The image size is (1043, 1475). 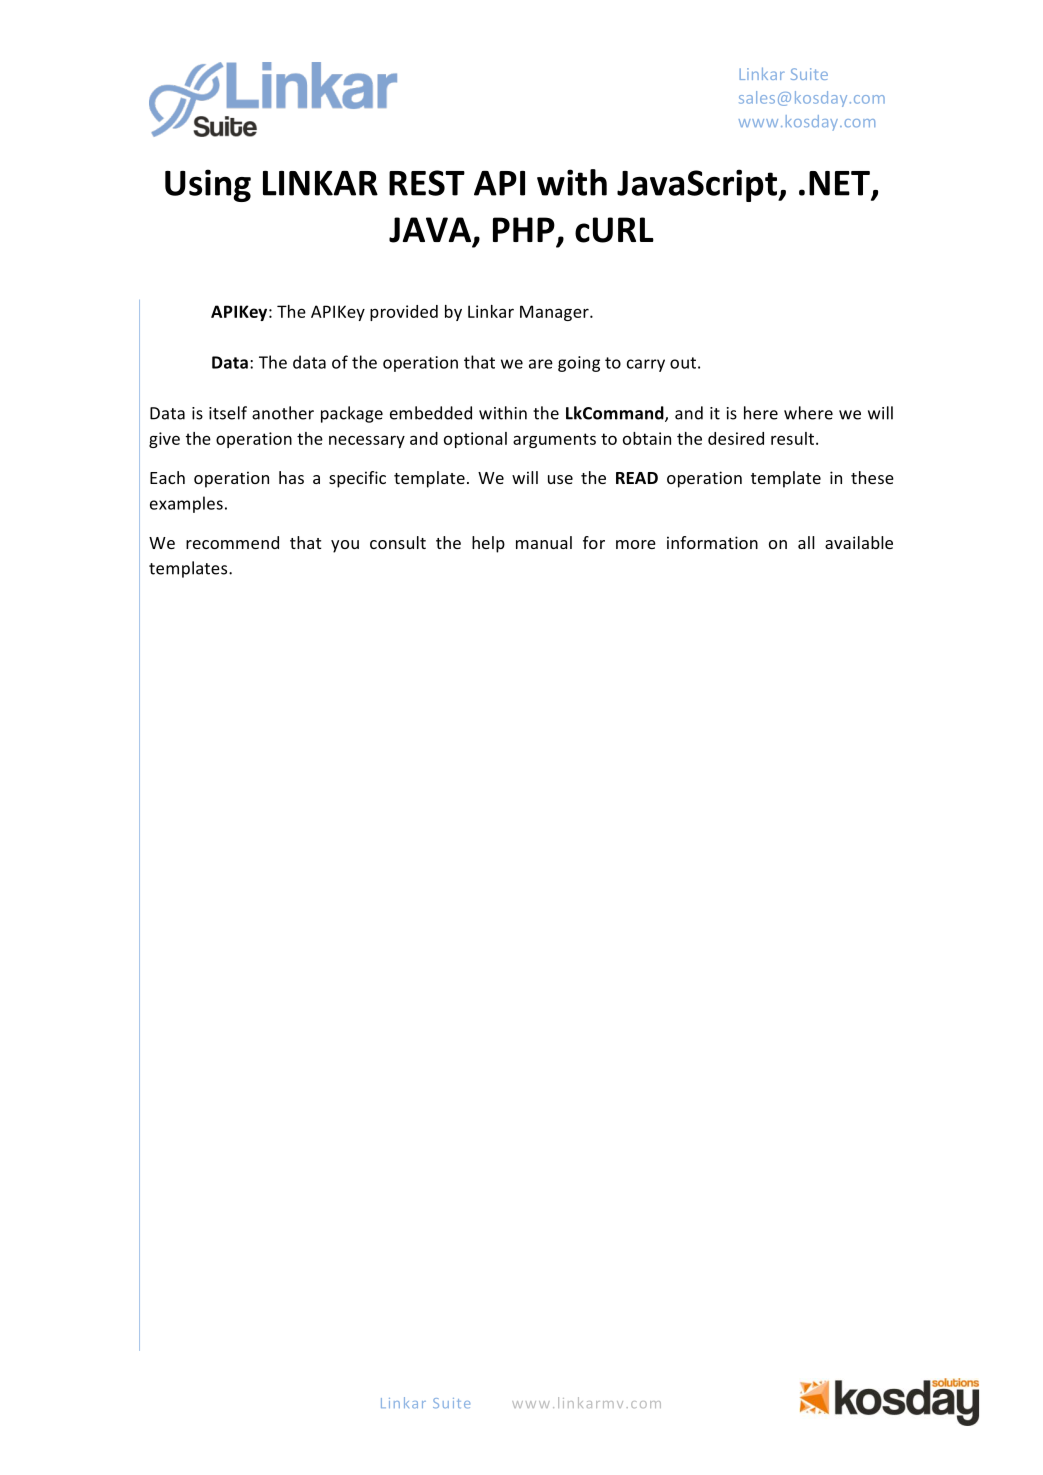 I want to click on result, so click(x=794, y=438).
